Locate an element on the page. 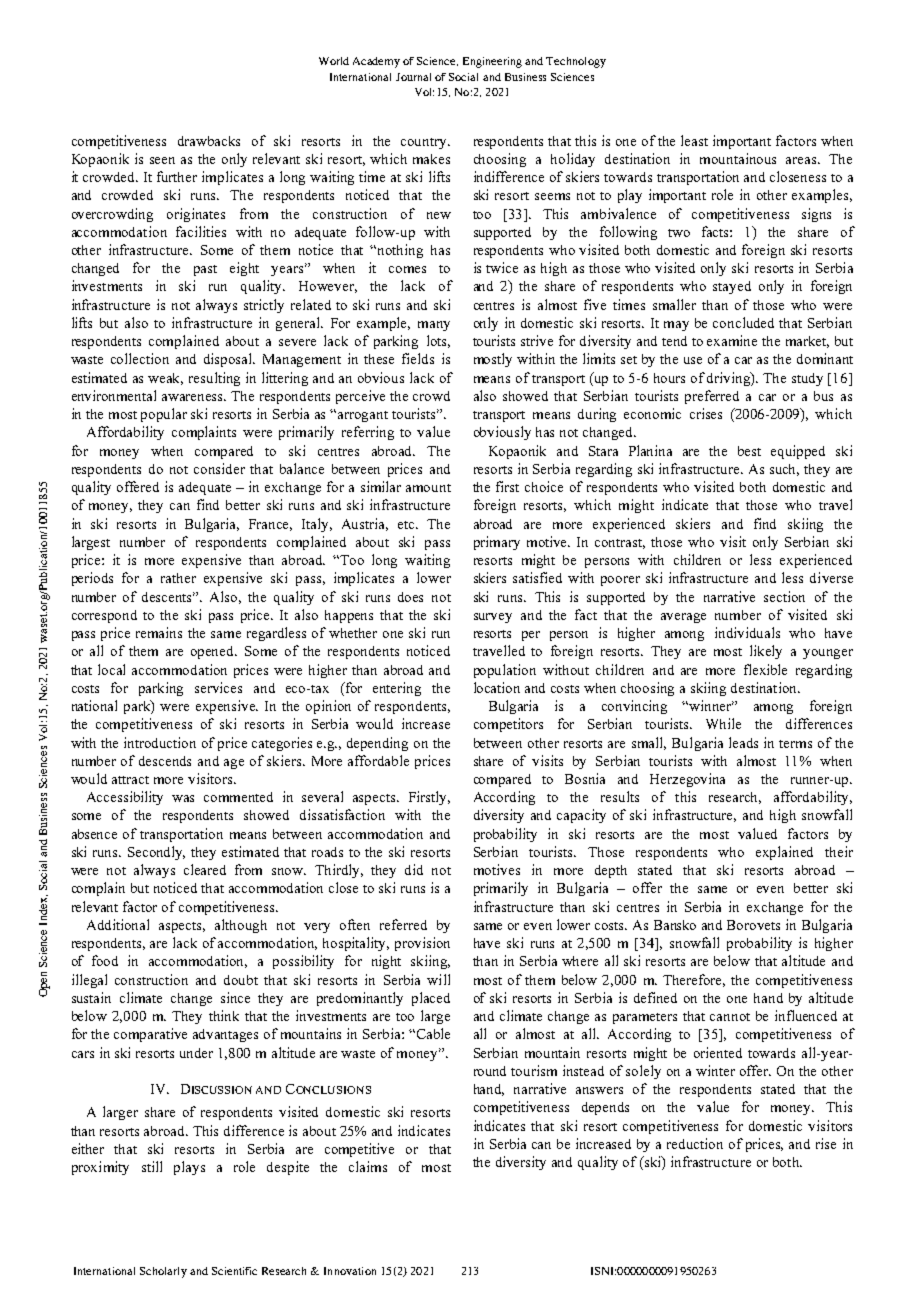 The image size is (924, 1308). Innovation is located at coordinates (350, 1271).
